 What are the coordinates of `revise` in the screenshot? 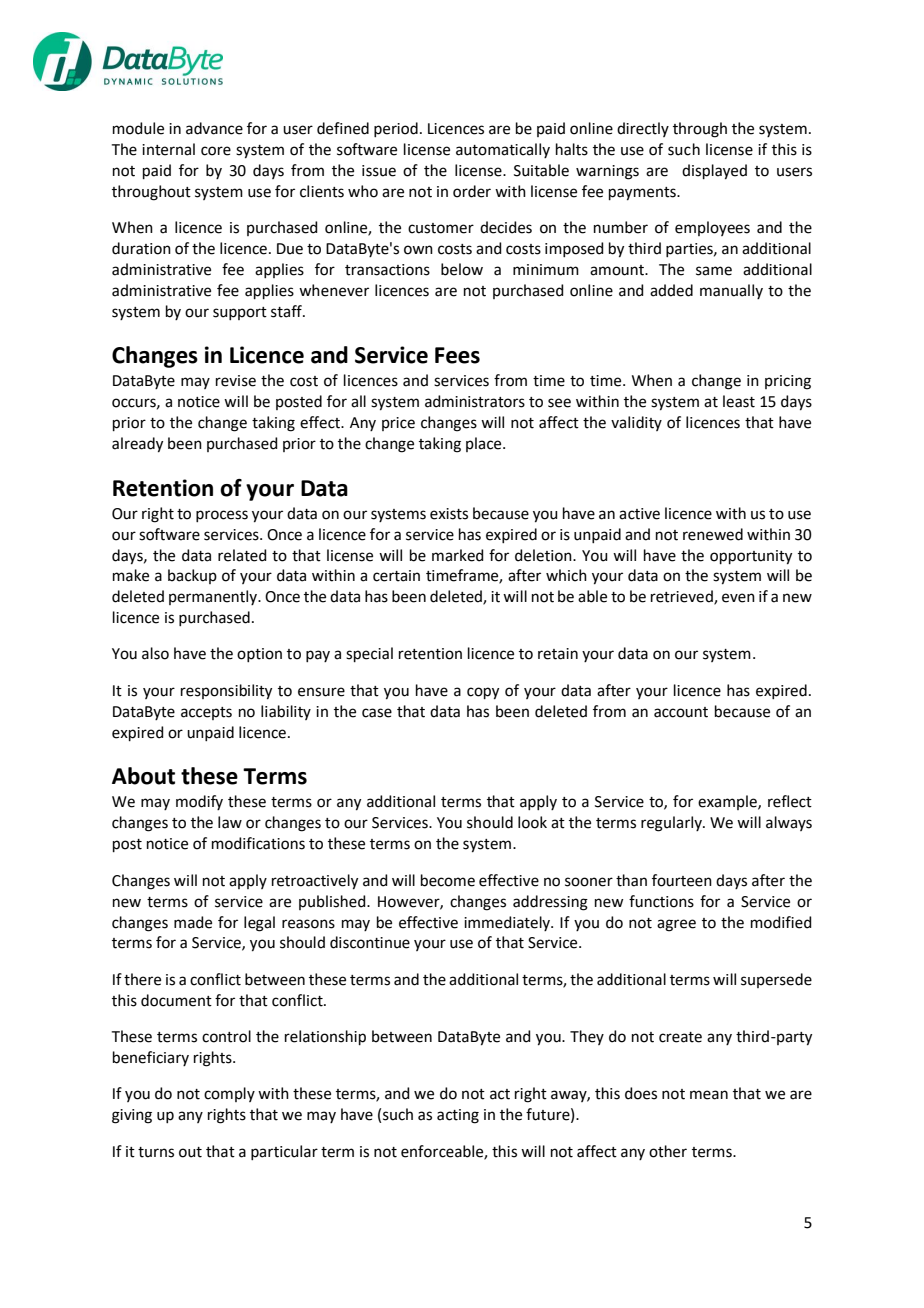 It's located at (236, 381).
